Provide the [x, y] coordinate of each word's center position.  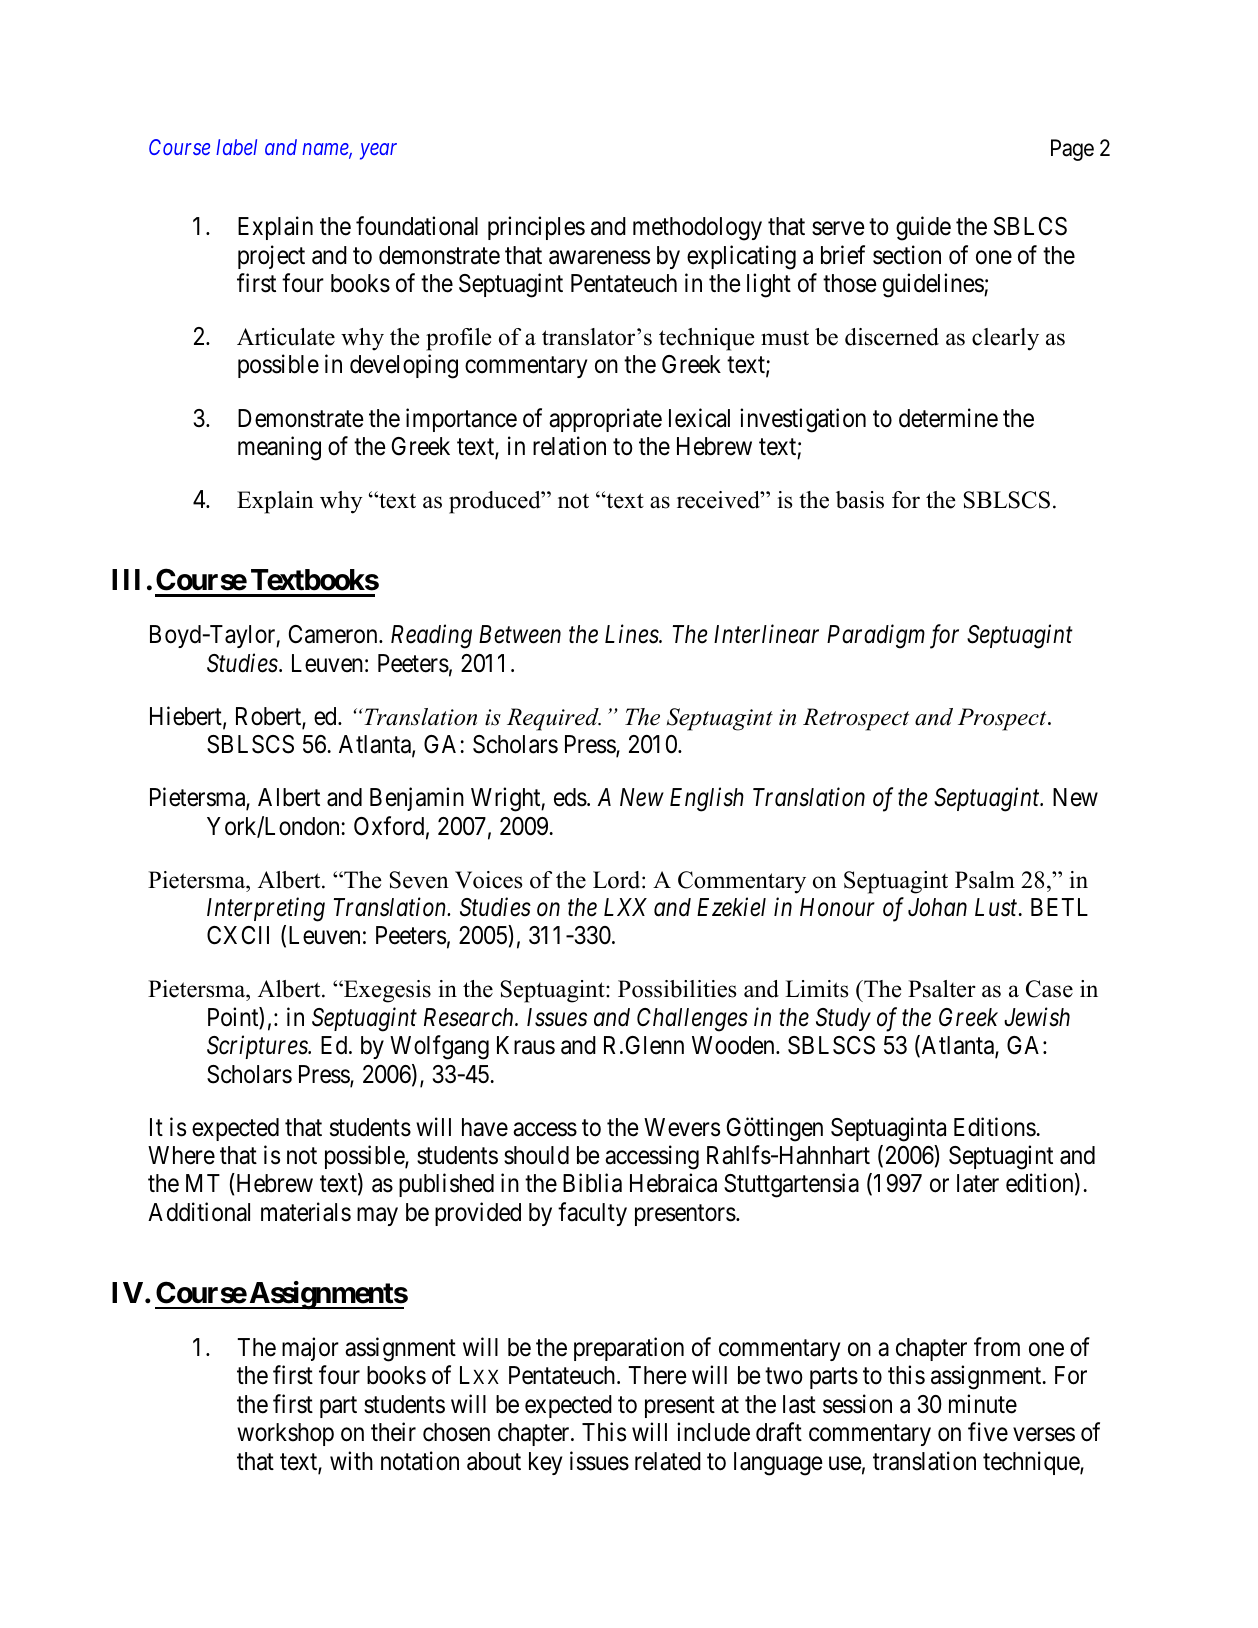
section [907, 255]
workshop [285, 1434]
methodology [697, 229]
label [236, 147]
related [668, 1461]
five [988, 1432]
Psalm [985, 880]
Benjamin [417, 799]
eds [570, 797]
